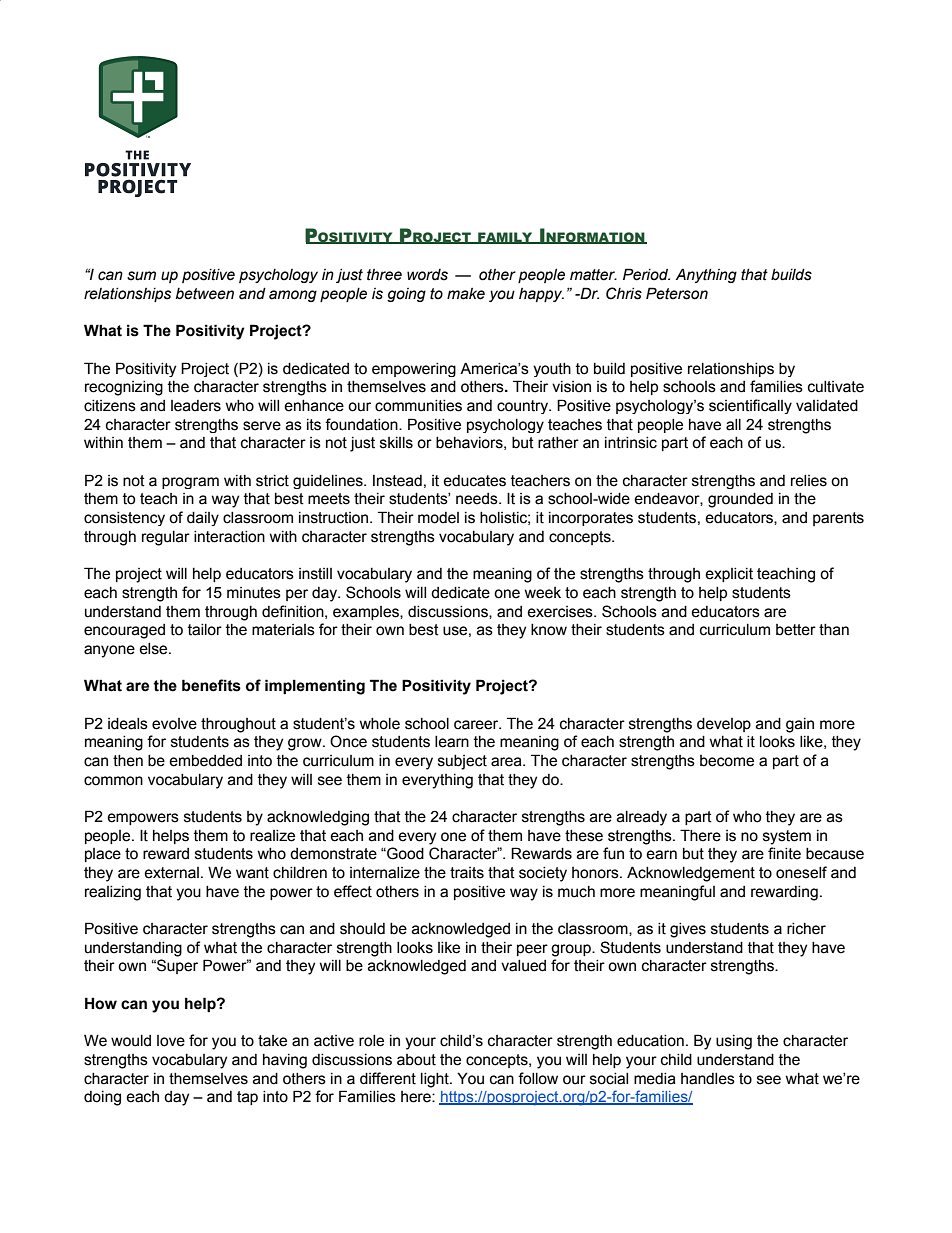 The image size is (952, 1233). Describe the element at coordinates (706, 275) in the document. I see `Anything` at that location.
